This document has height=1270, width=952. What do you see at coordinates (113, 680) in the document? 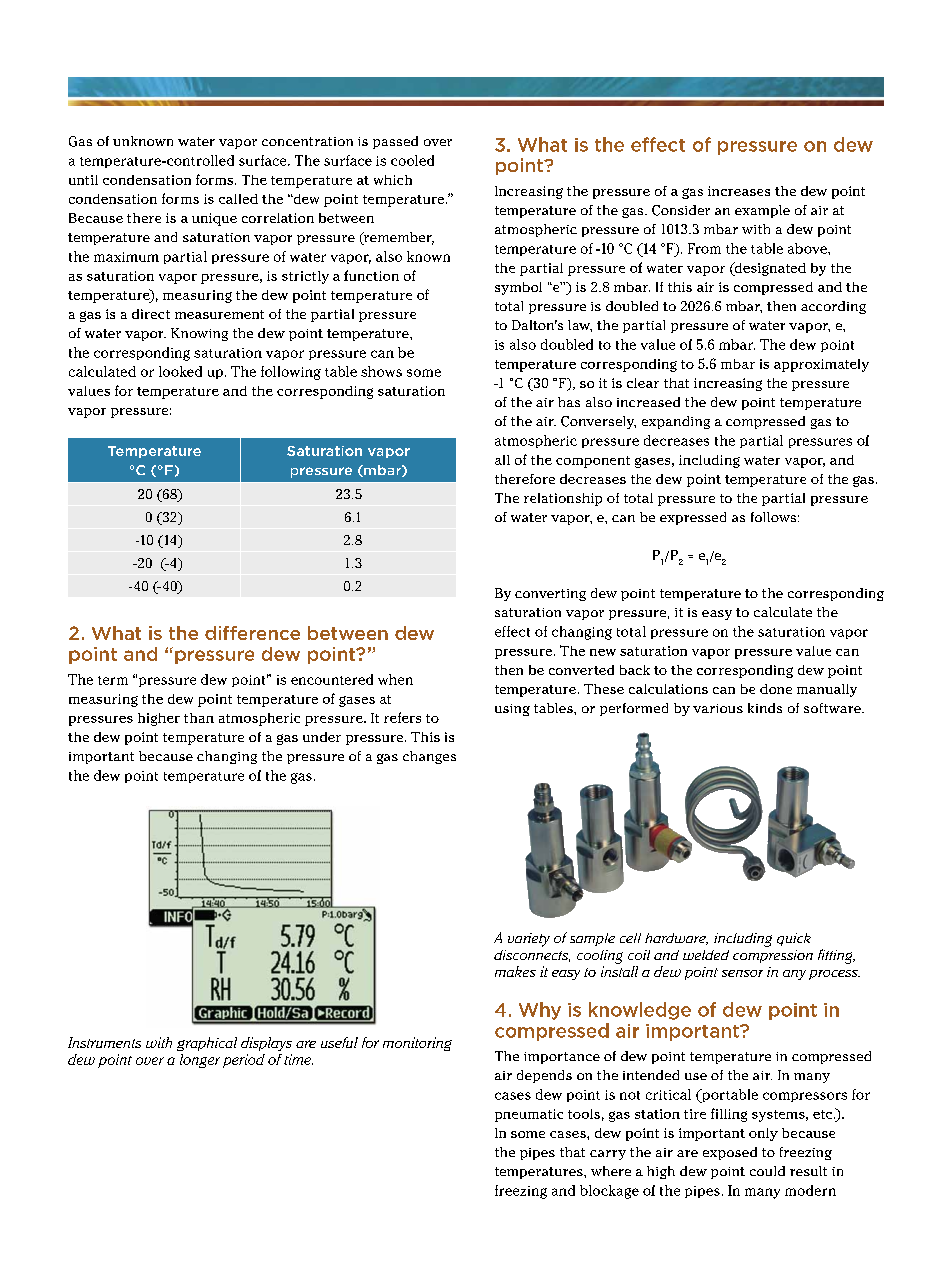
I see `term` at bounding box center [113, 680].
